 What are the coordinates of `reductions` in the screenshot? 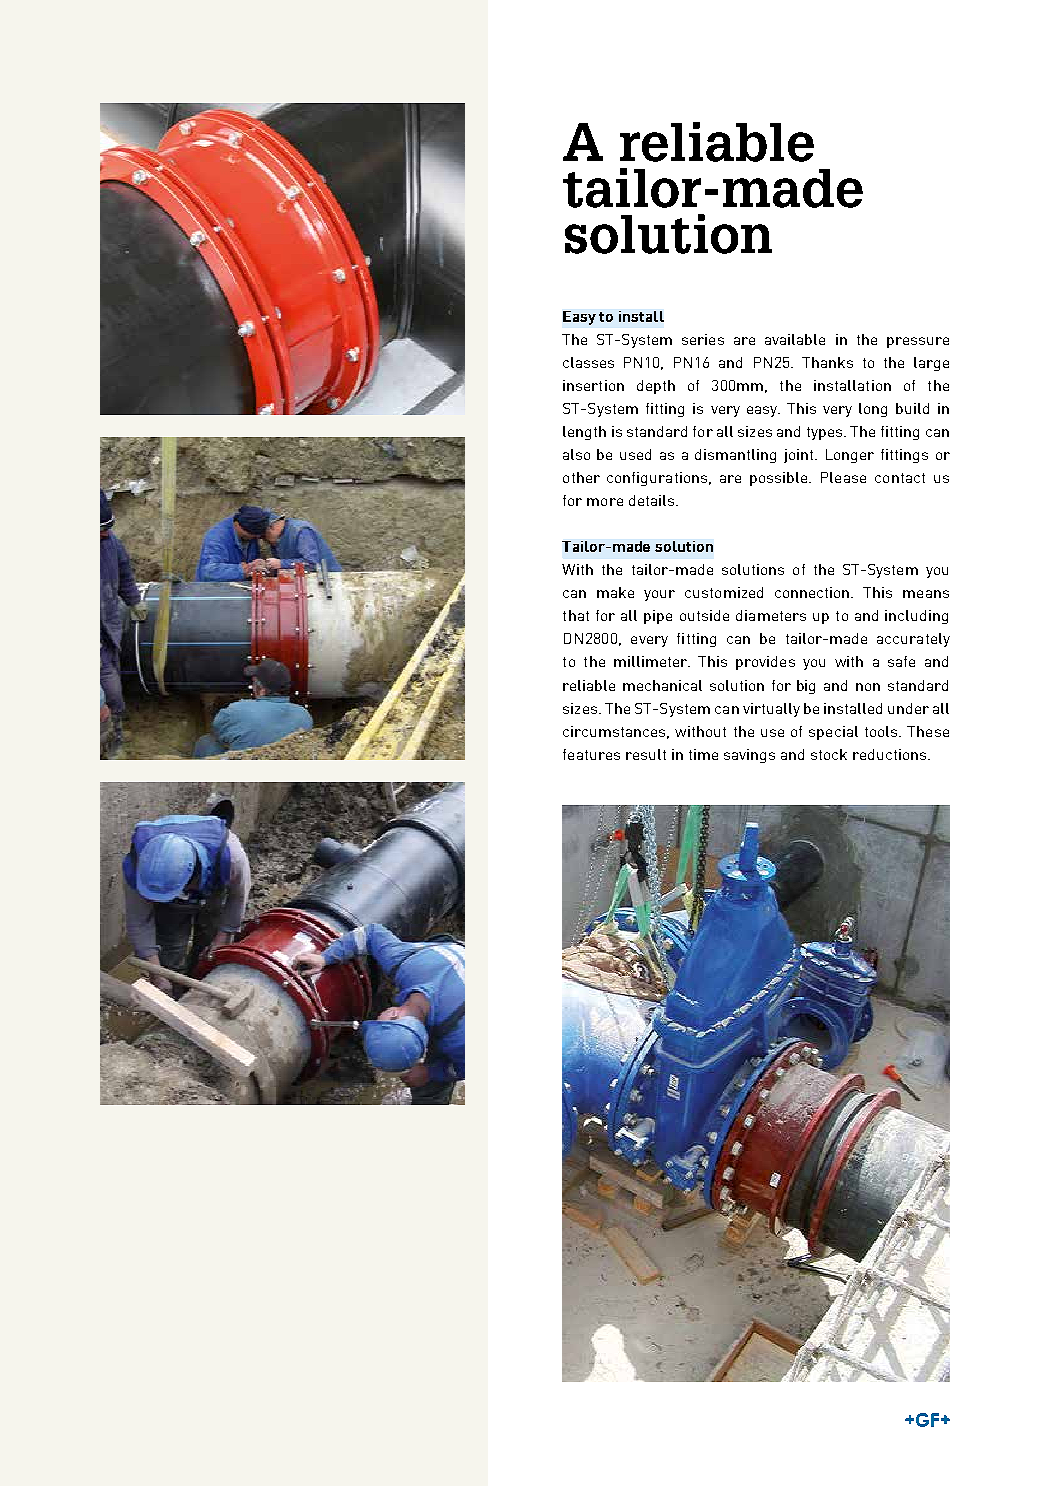 It's located at (891, 754).
